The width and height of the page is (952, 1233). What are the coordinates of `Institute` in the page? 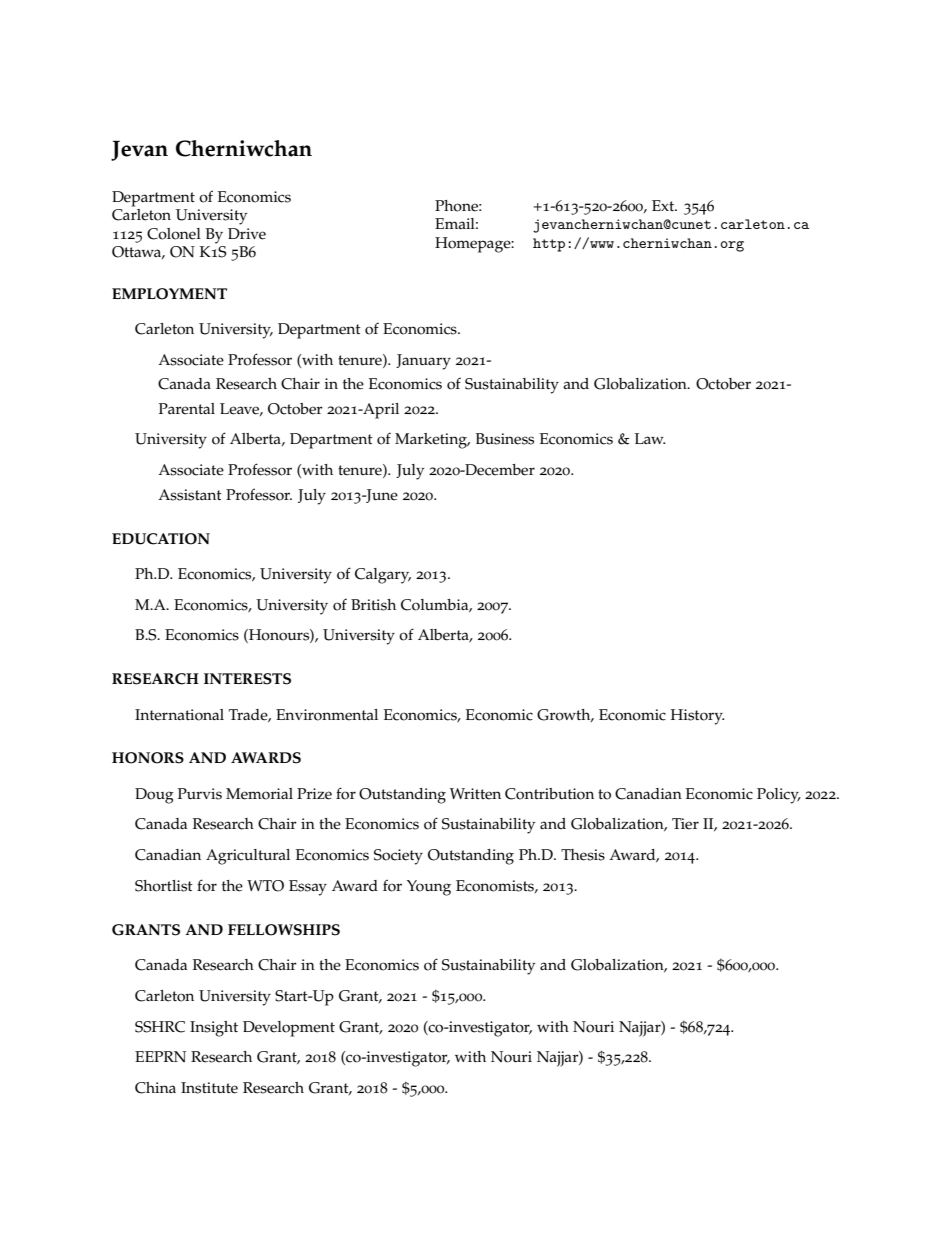 It's located at (209, 1088).
